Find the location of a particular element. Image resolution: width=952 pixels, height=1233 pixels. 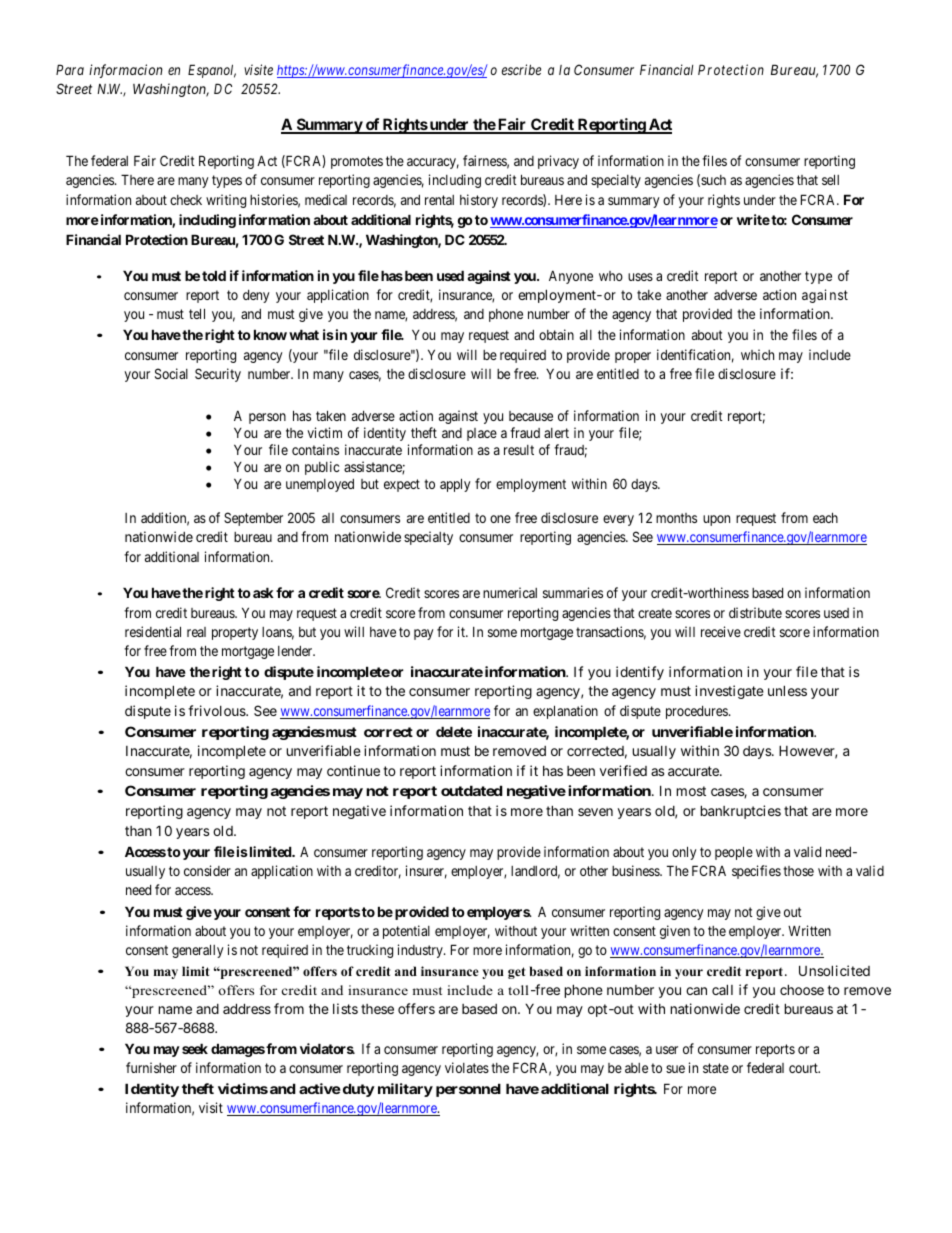

informacion is located at coordinates (126, 71).
